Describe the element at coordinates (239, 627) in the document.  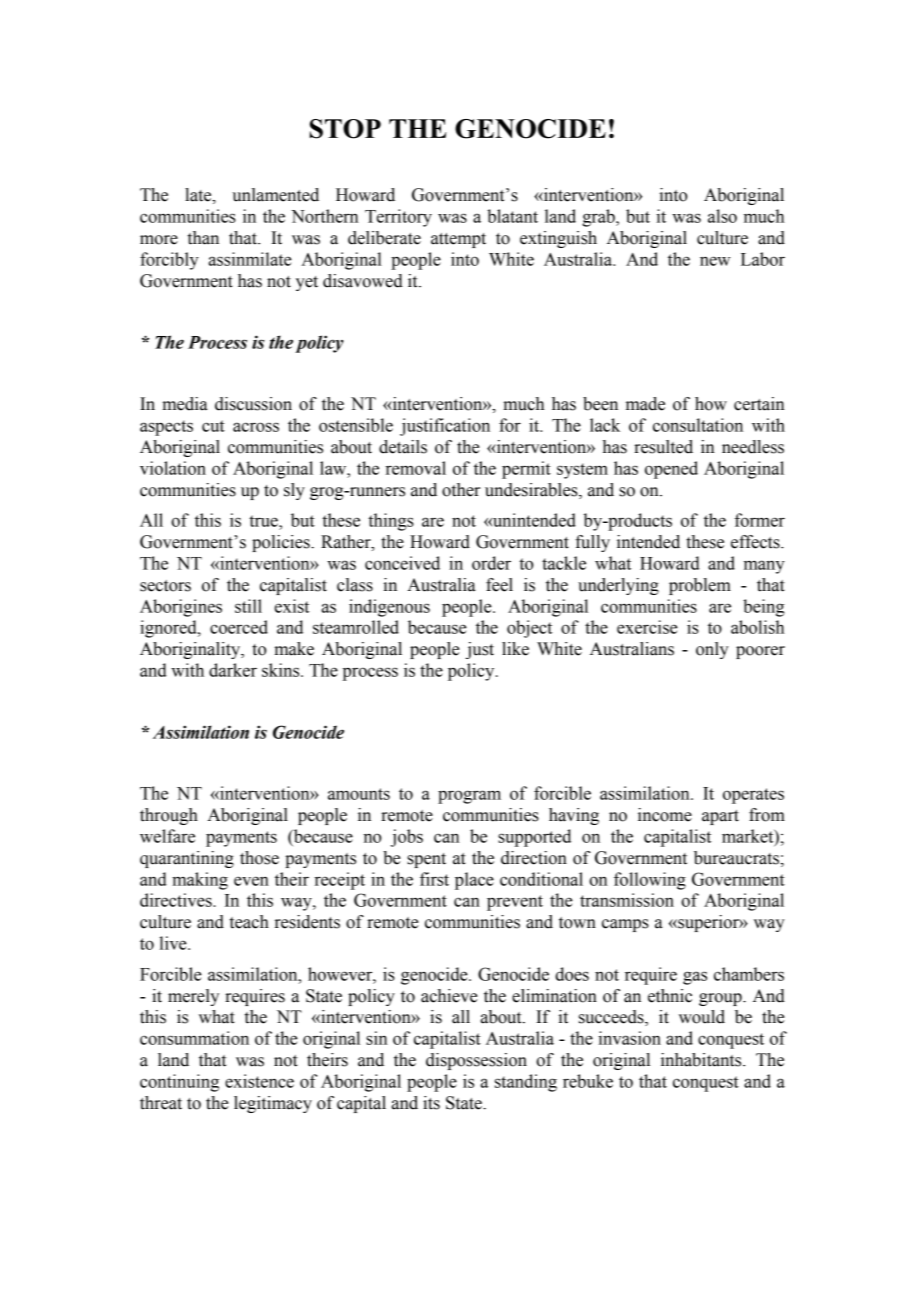
I see `coerced` at that location.
